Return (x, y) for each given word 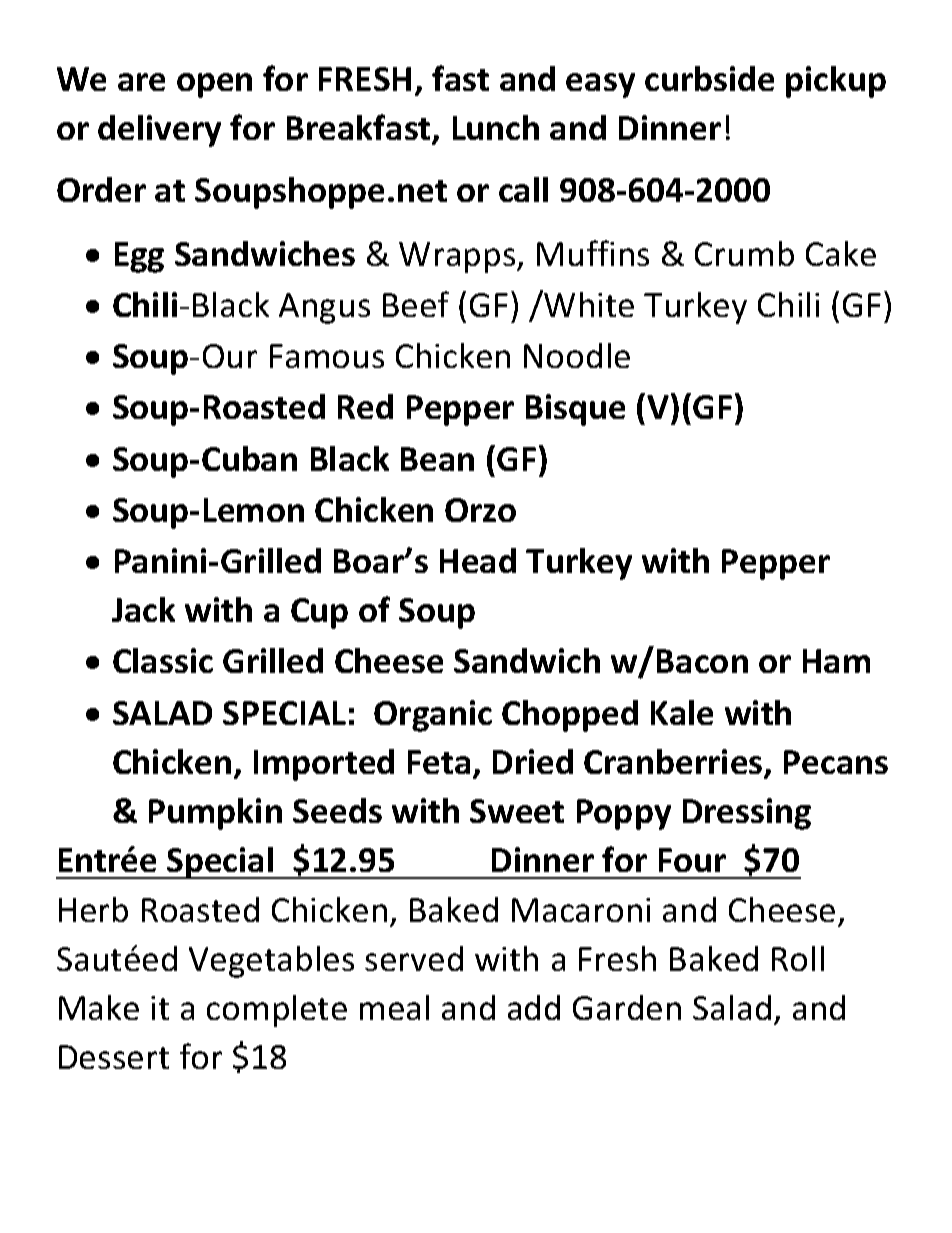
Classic (163, 660)
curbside (709, 78)
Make (99, 1007)
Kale (682, 712)
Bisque (575, 410)
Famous (327, 356)
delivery (159, 131)
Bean (437, 459)
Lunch (496, 127)
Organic (433, 716)
